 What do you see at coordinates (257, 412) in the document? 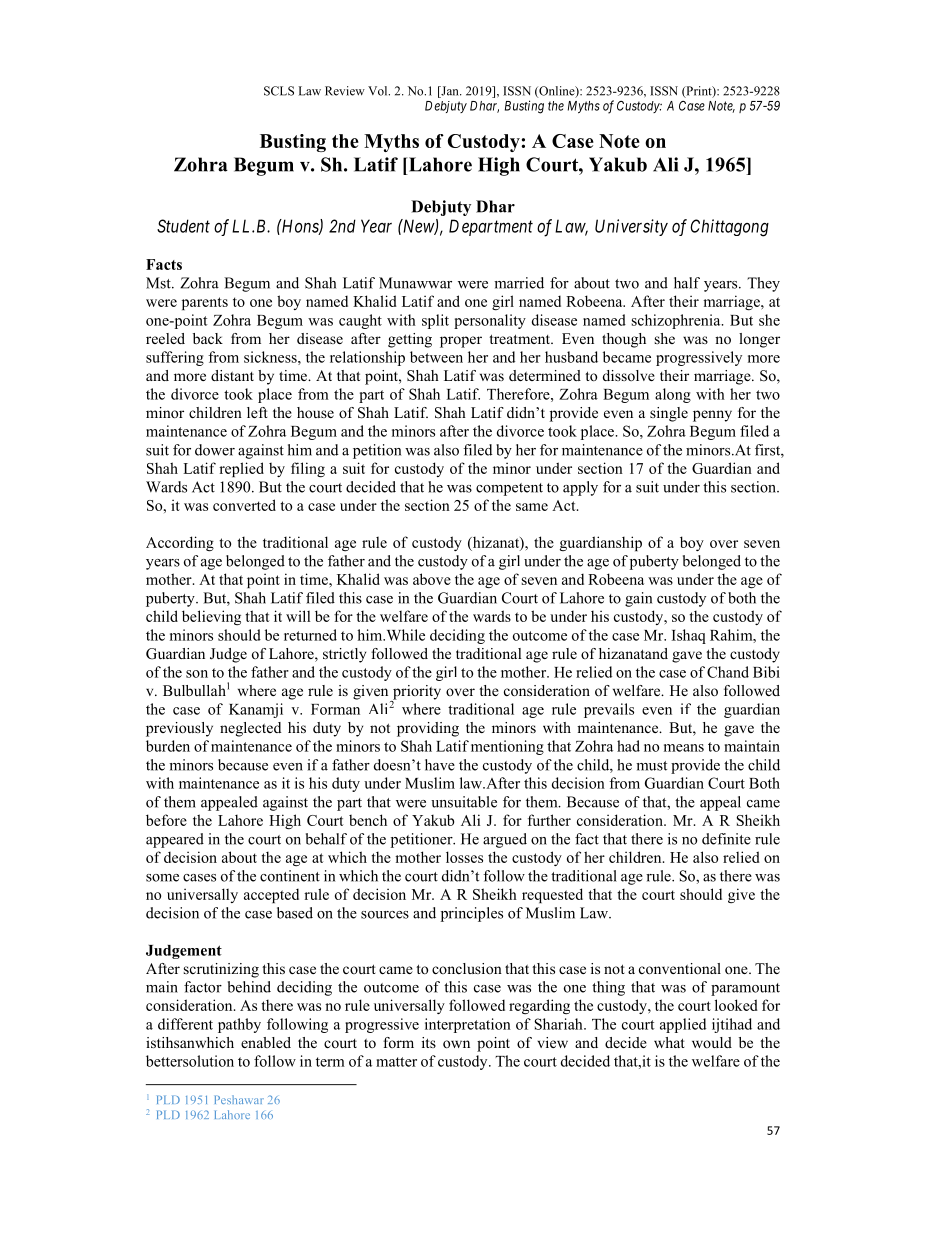
I see `left` at bounding box center [257, 412].
